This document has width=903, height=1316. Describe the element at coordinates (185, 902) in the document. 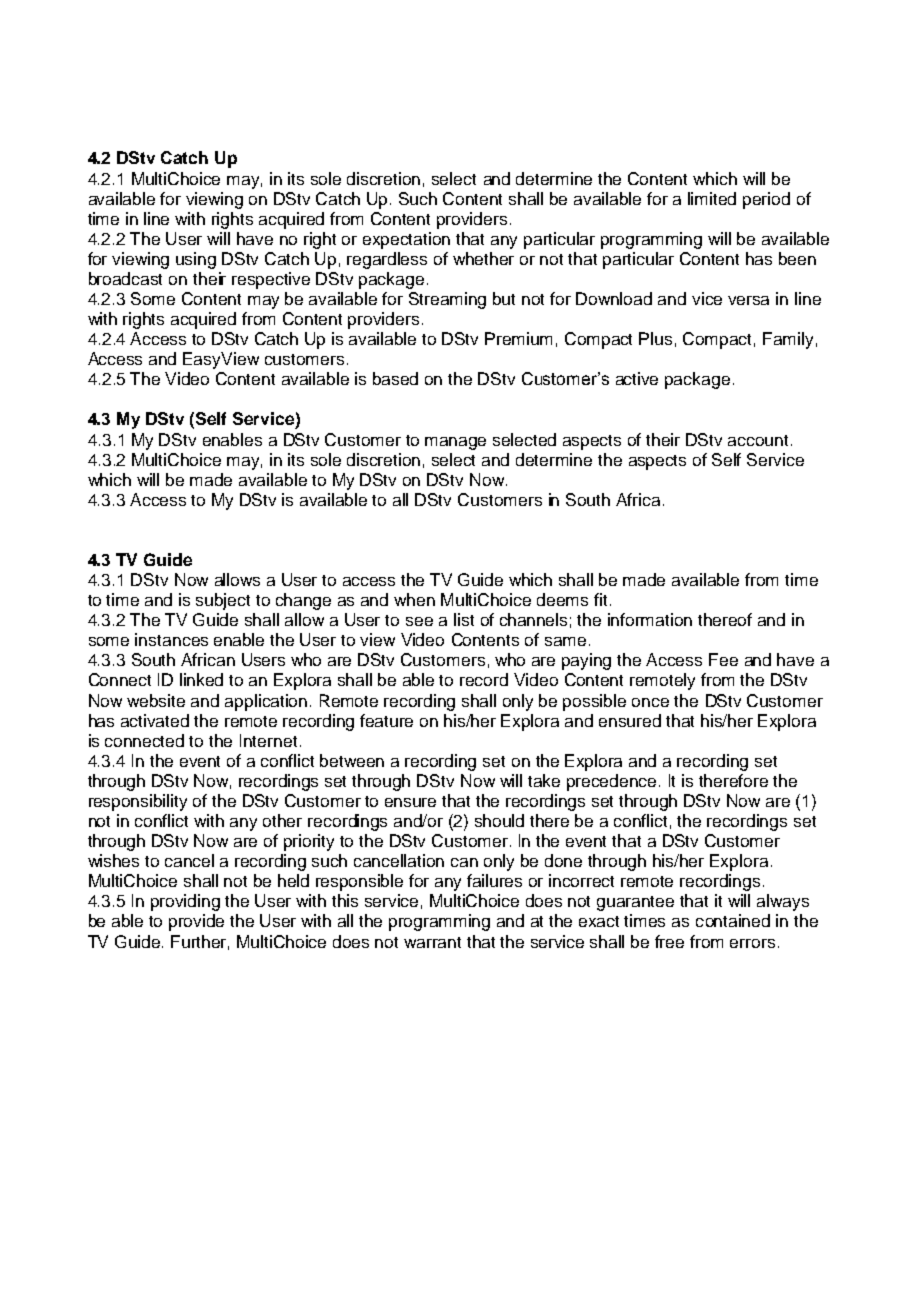

I see `providing` at that location.
